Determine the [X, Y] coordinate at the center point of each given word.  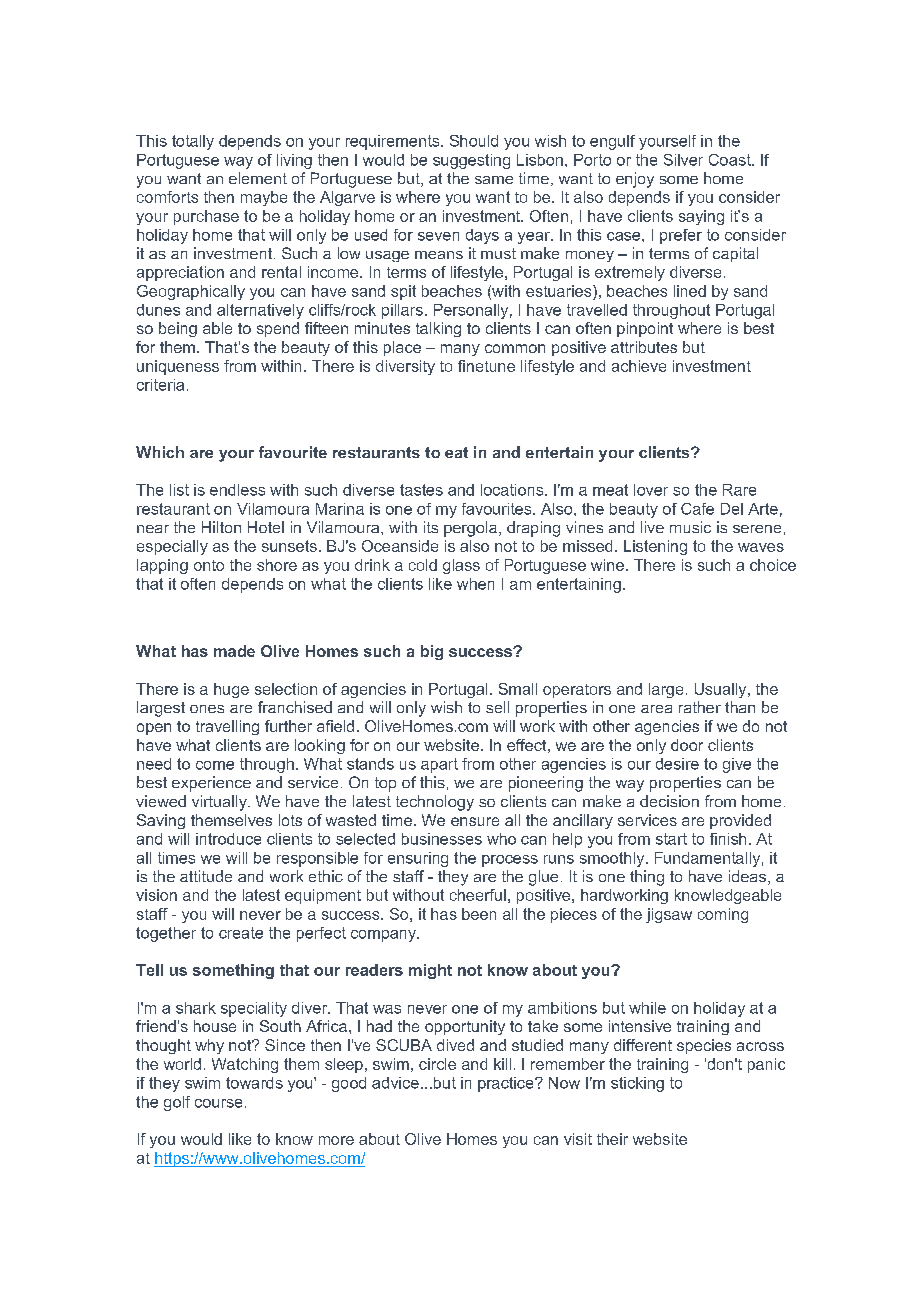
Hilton [221, 527]
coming [723, 915]
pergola [470, 529]
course [218, 1103]
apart [439, 765]
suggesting [471, 161]
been [479, 914]
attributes [644, 347]
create [241, 933]
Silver [683, 160]
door [687, 745]
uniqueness [178, 367]
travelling [227, 727]
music [690, 527]
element [258, 178]
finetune [486, 366]
